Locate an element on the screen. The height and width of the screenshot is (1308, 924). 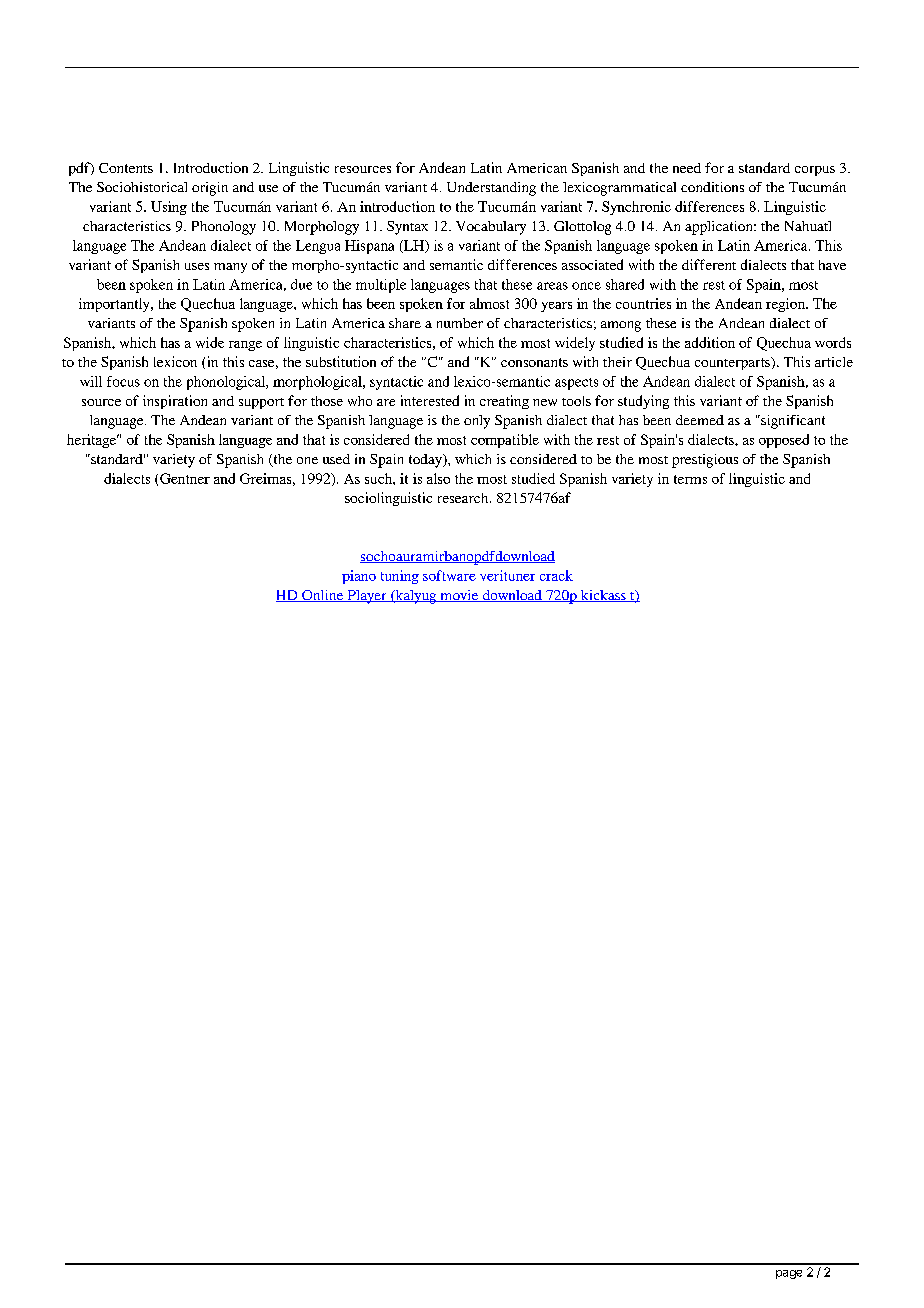
Online is located at coordinates (323, 596).
